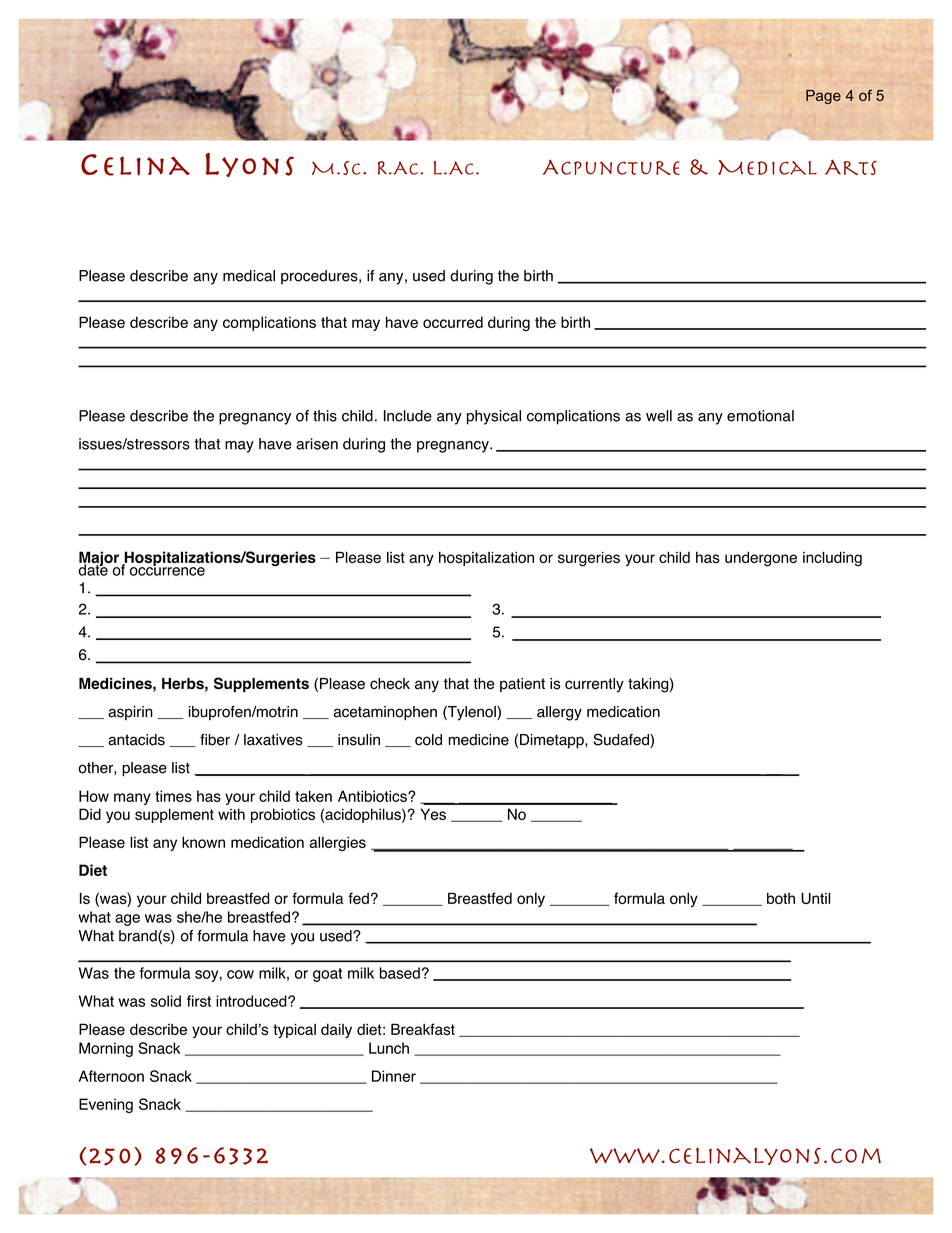 Image resolution: width=952 pixels, height=1233 pixels. Describe the element at coordinates (823, 97) in the page. I see `Page` at that location.
